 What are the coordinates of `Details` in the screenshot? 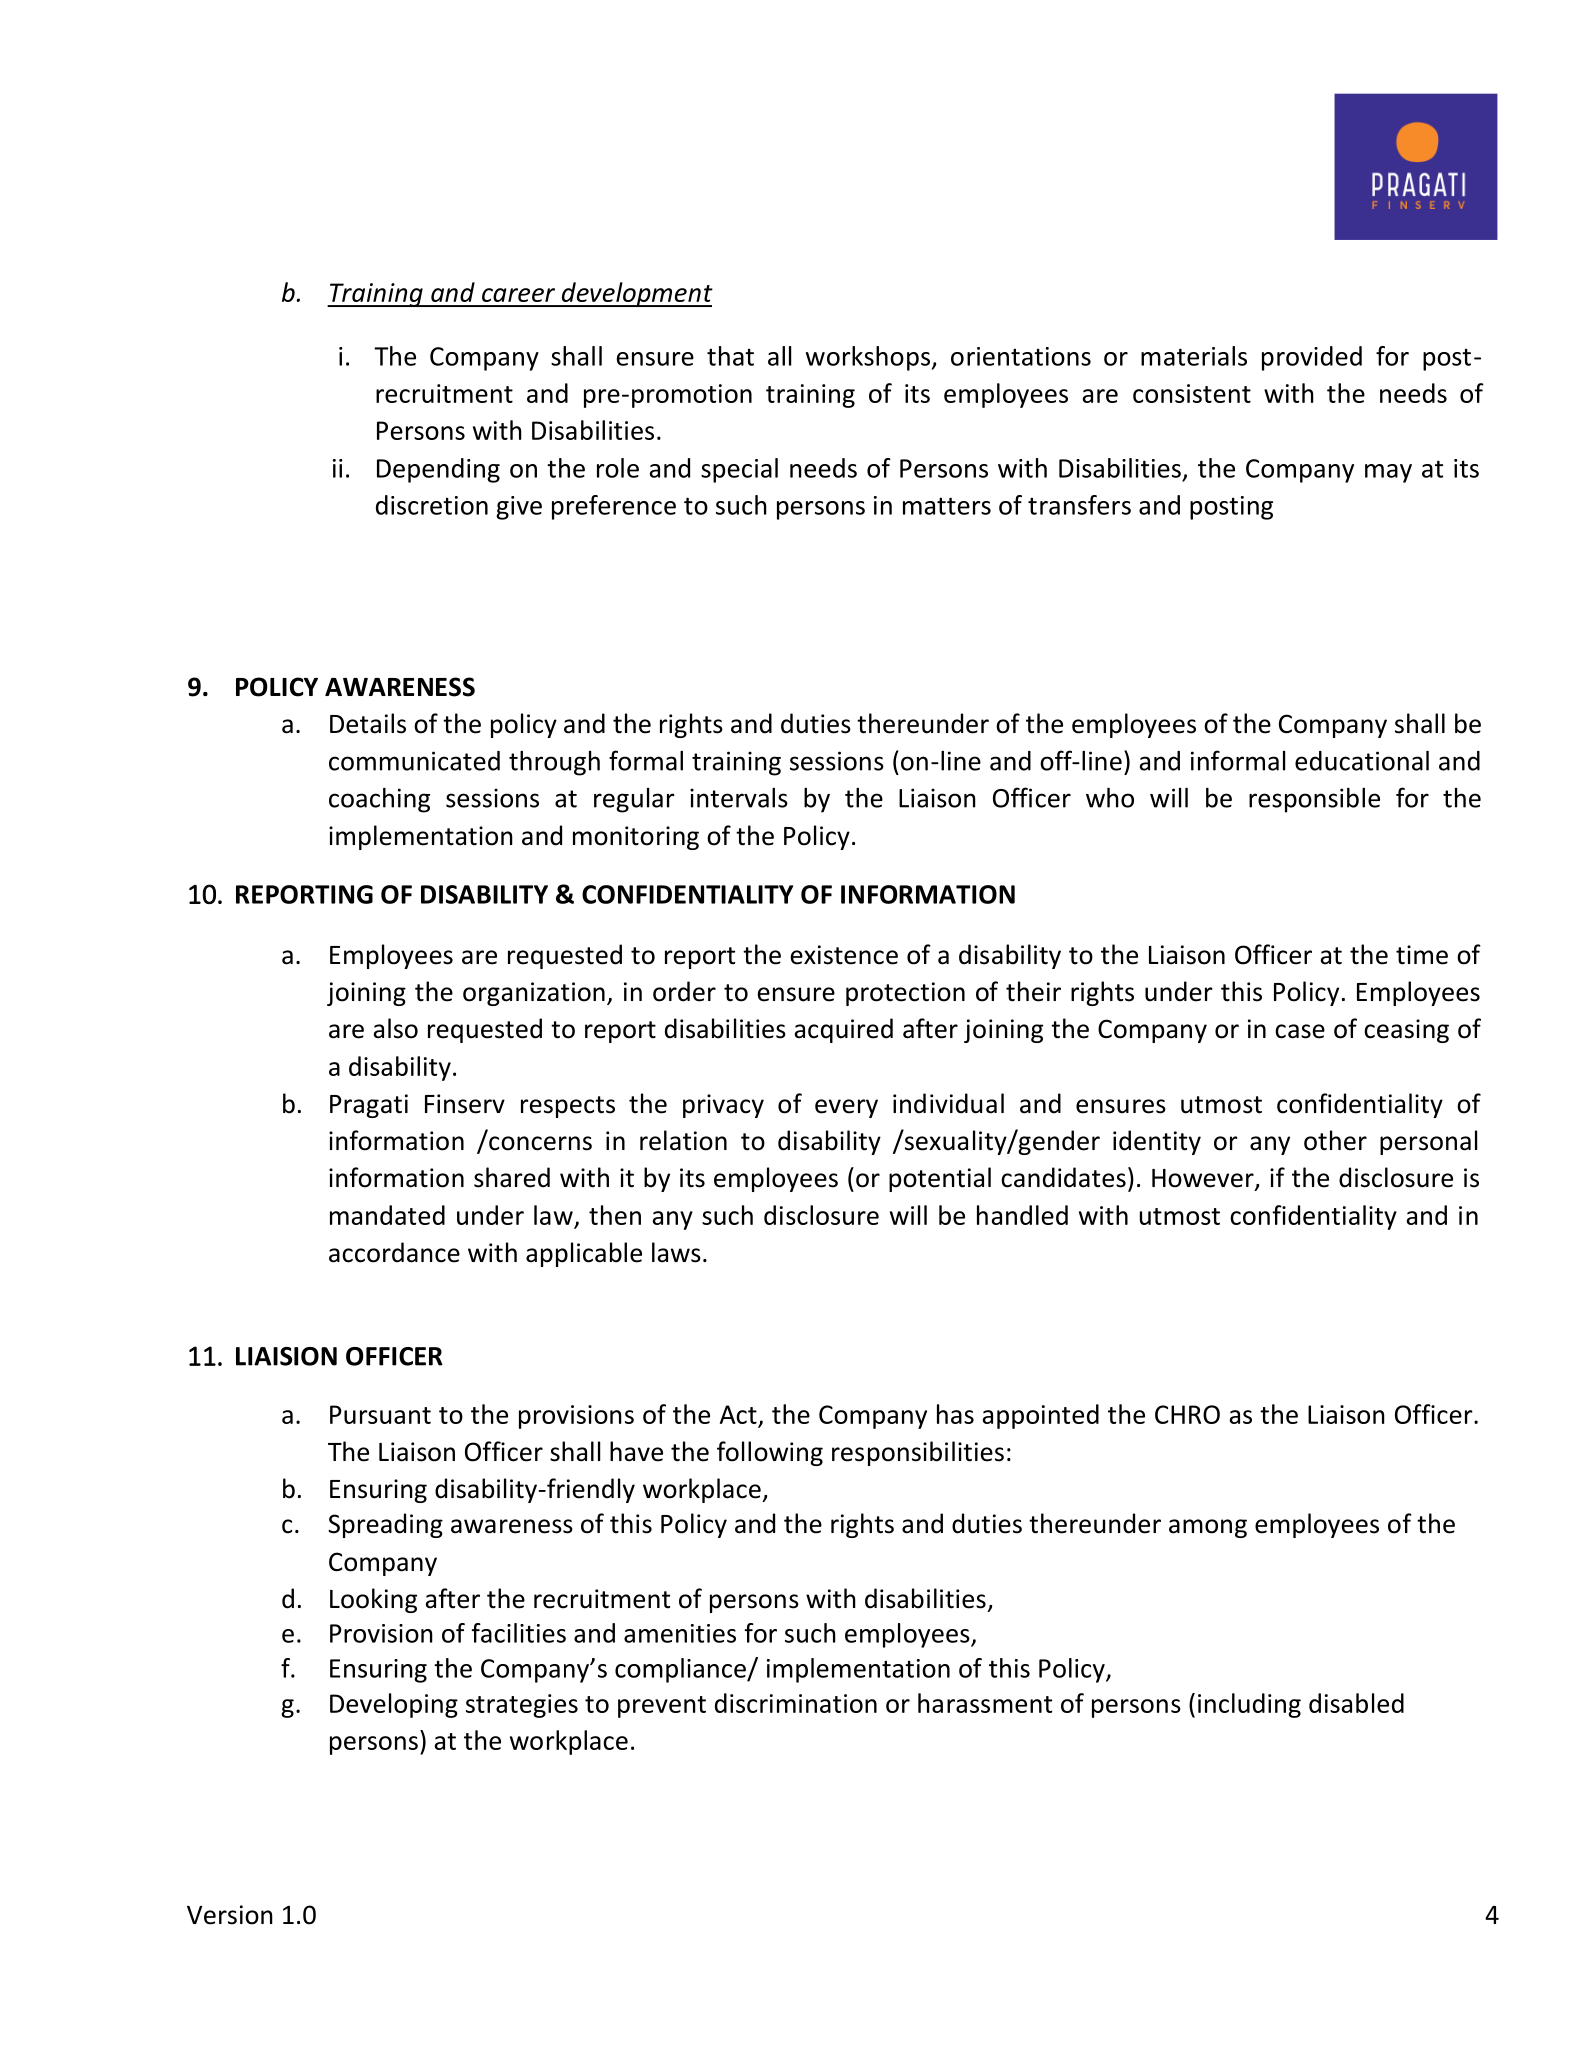 It's located at (368, 723).
